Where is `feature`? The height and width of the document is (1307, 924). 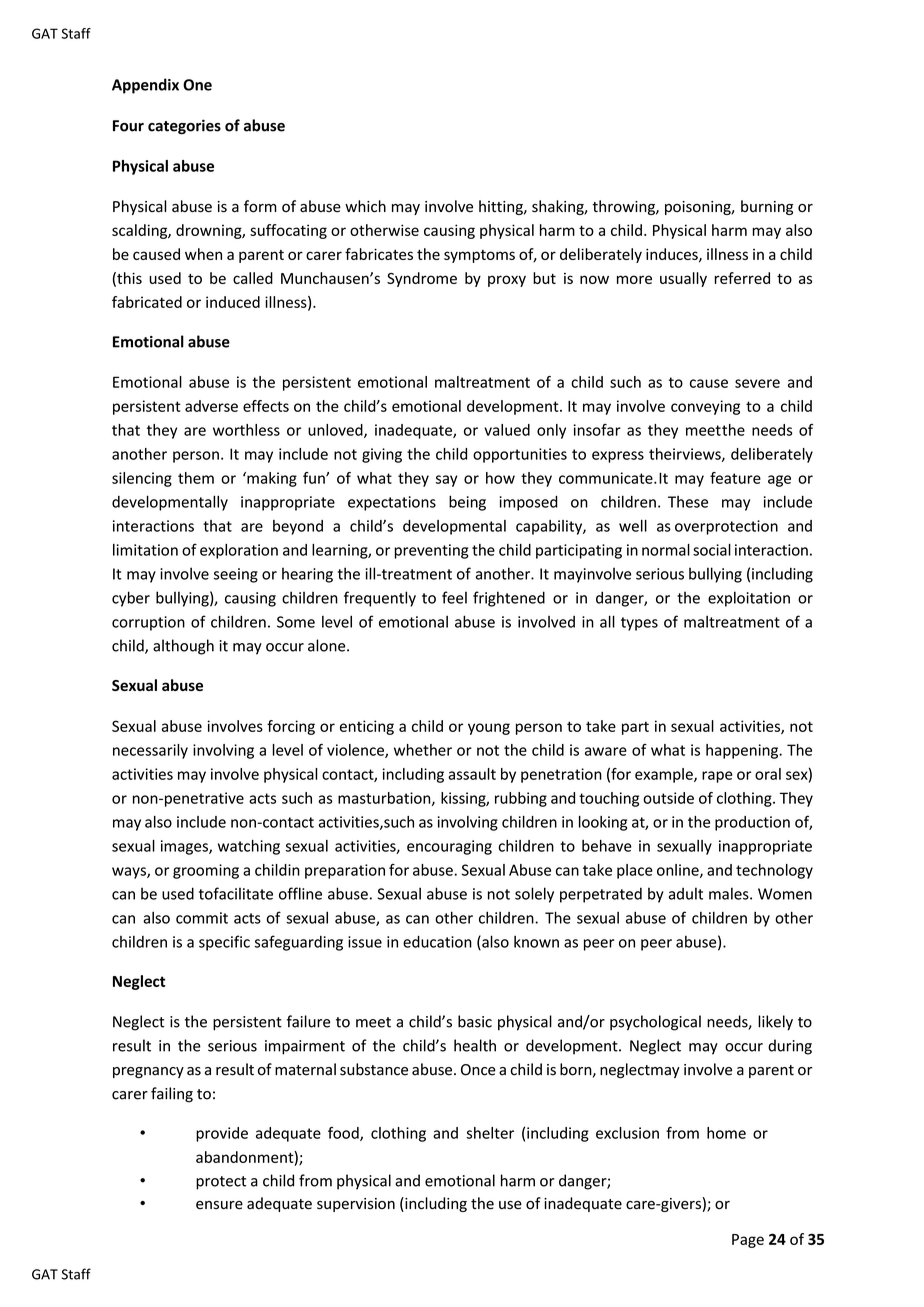
feature is located at coordinates (735, 478).
